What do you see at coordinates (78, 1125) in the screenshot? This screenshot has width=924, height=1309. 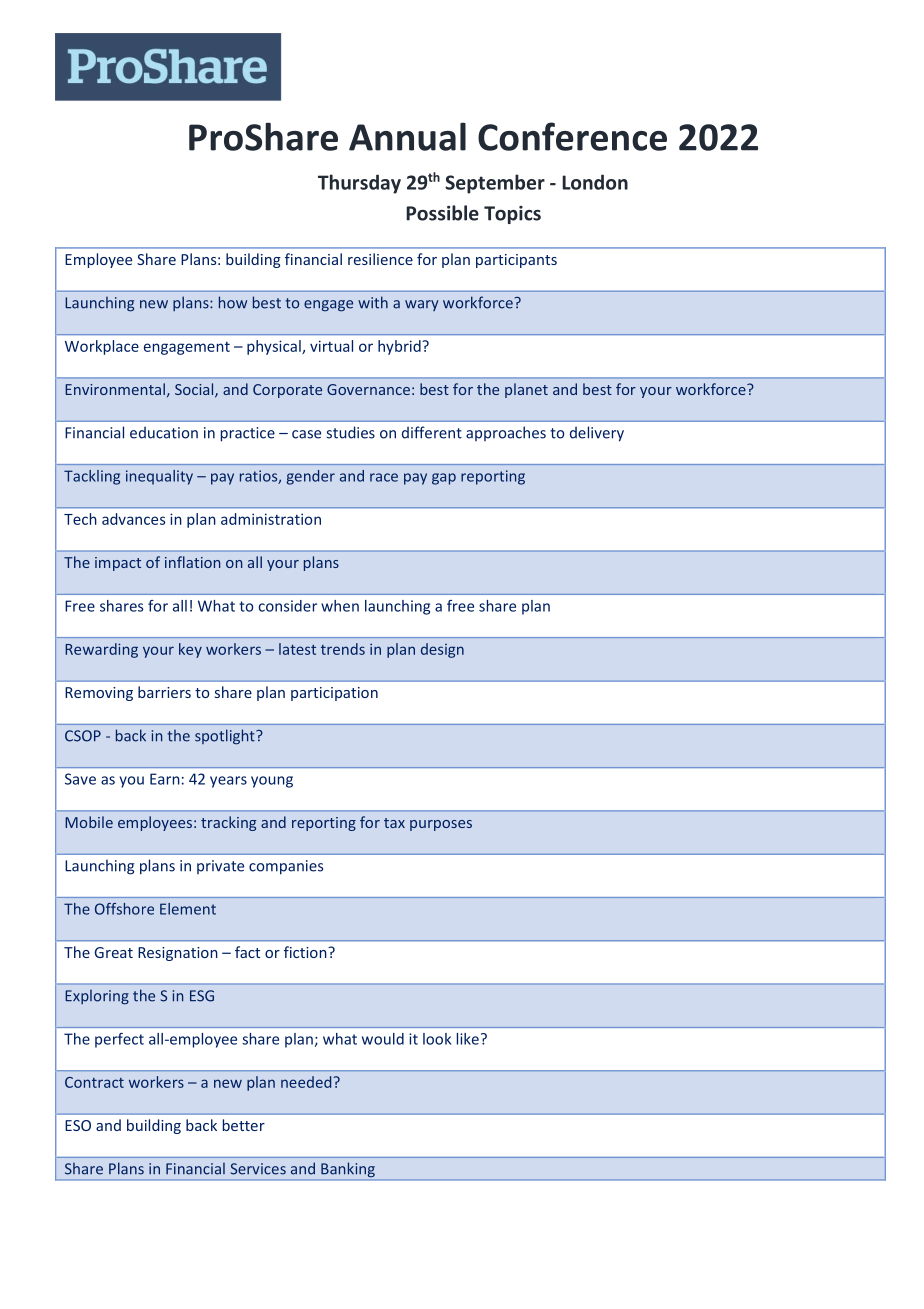 I see `ESO` at bounding box center [78, 1125].
